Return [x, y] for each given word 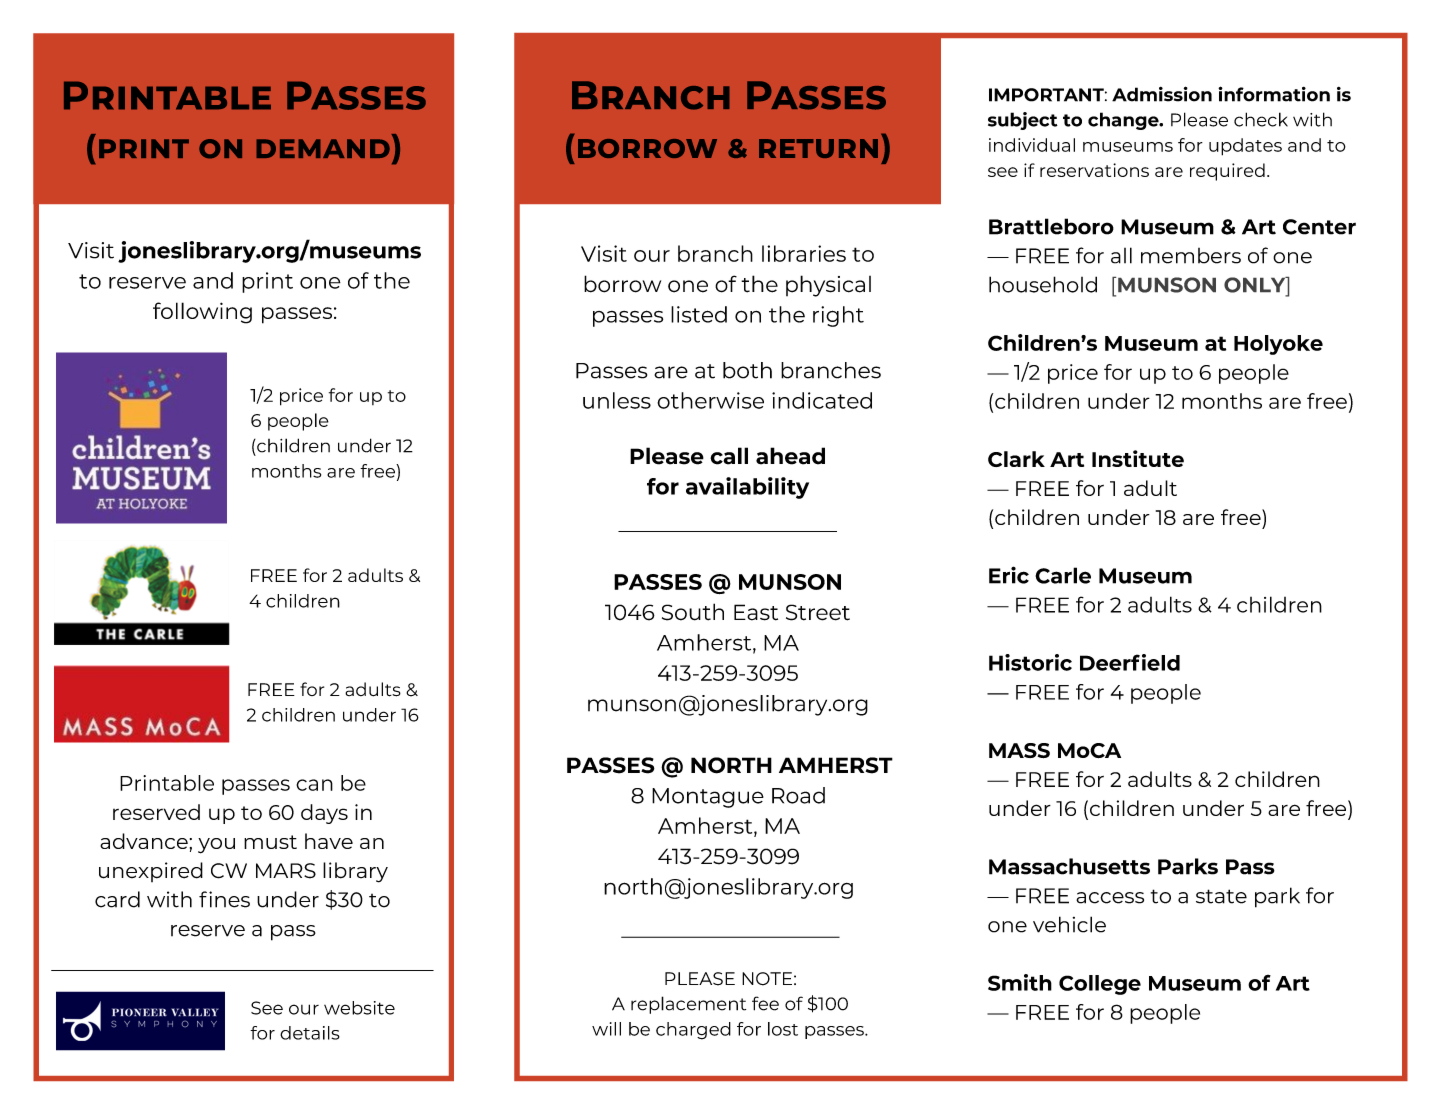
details [310, 1033]
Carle [1063, 575]
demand [323, 148]
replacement [688, 1005]
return [818, 148]
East [756, 612]
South [693, 612]
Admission [1162, 94]
